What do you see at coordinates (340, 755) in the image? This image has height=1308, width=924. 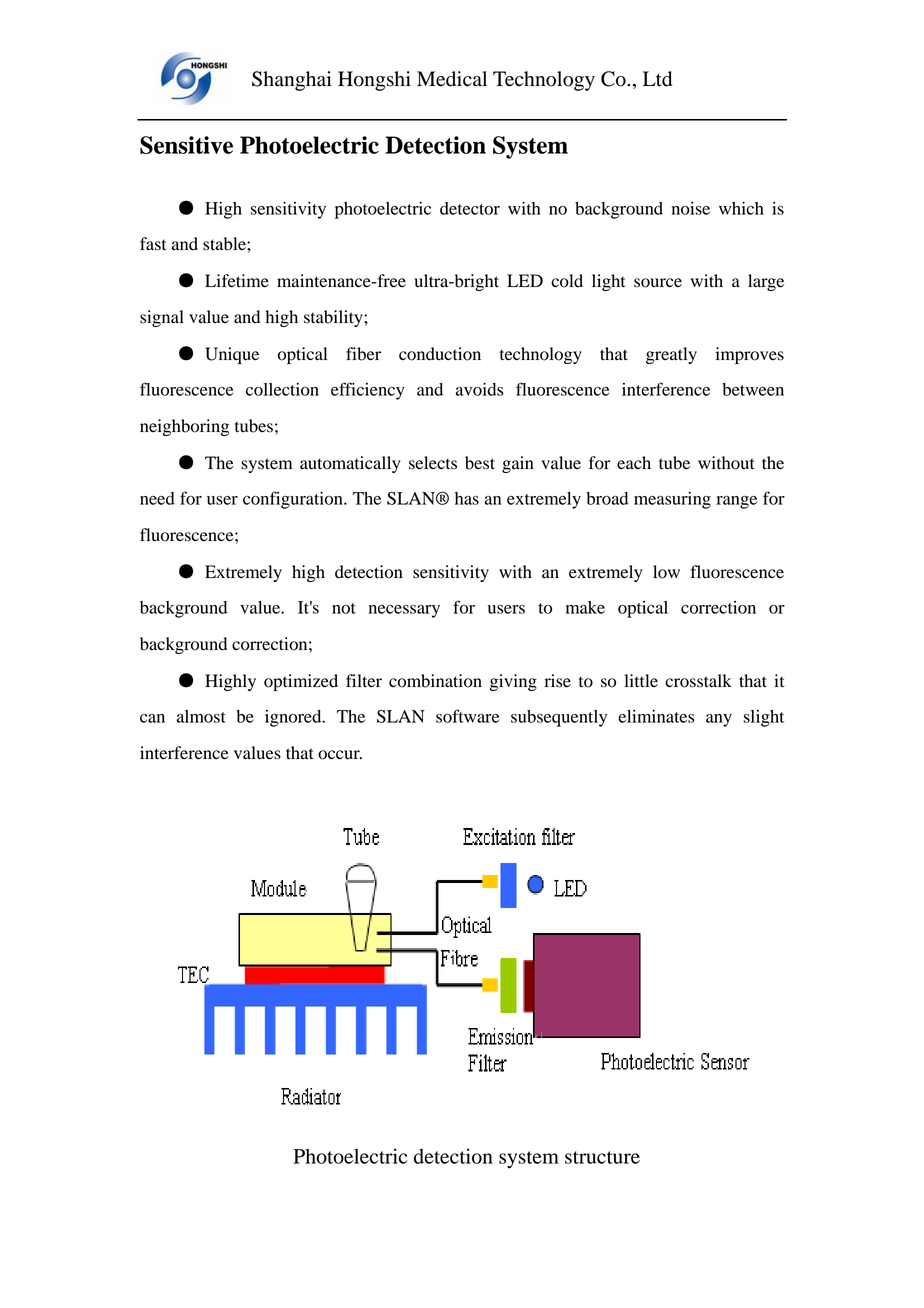 I see `occur` at bounding box center [340, 755].
